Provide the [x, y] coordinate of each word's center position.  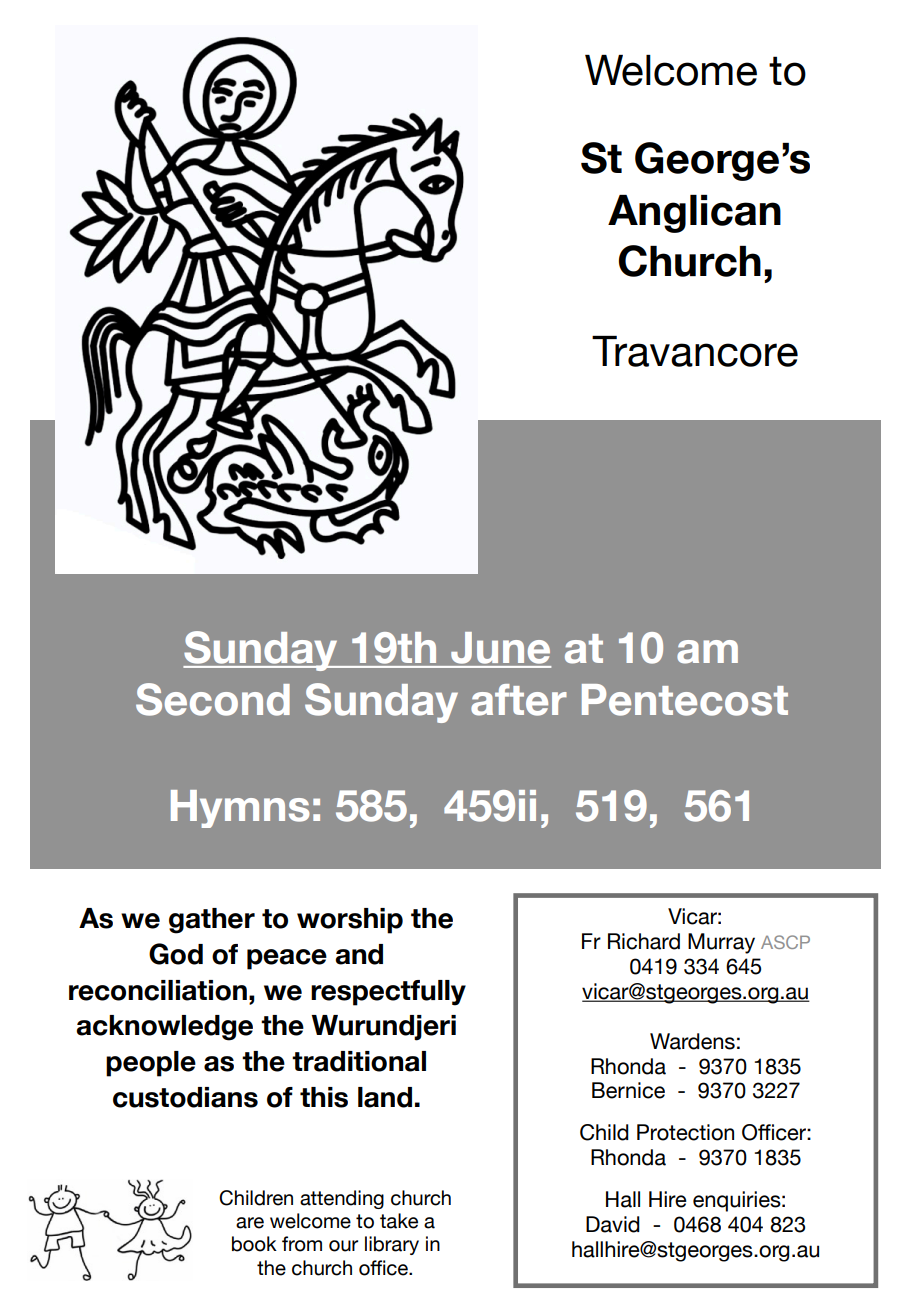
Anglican [694, 214]
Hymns [240, 809]
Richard [644, 941]
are [250, 1223]
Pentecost [685, 700]
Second [213, 699]
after [519, 700]
